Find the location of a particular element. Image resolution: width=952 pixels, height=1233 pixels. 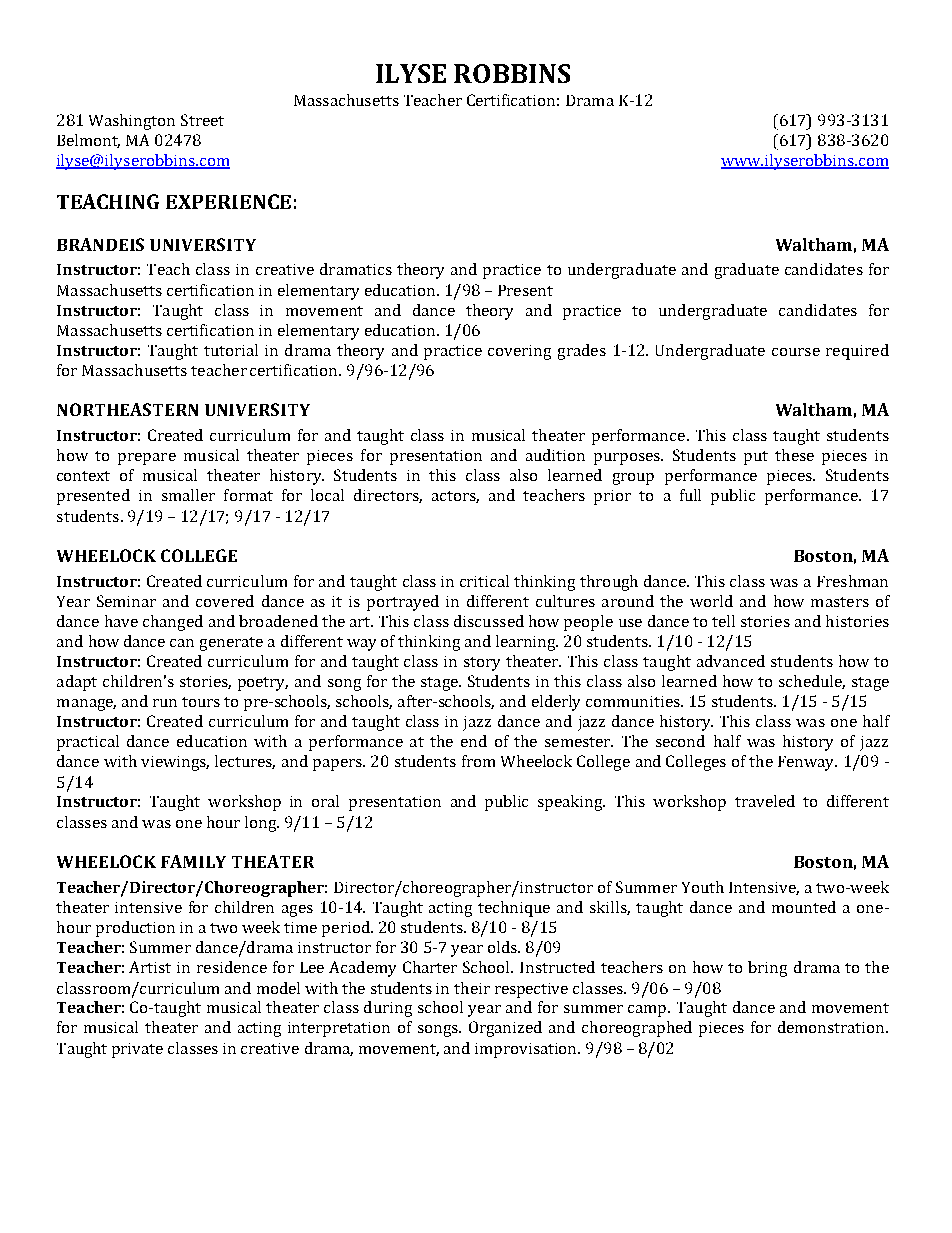

covering is located at coordinates (519, 352).
